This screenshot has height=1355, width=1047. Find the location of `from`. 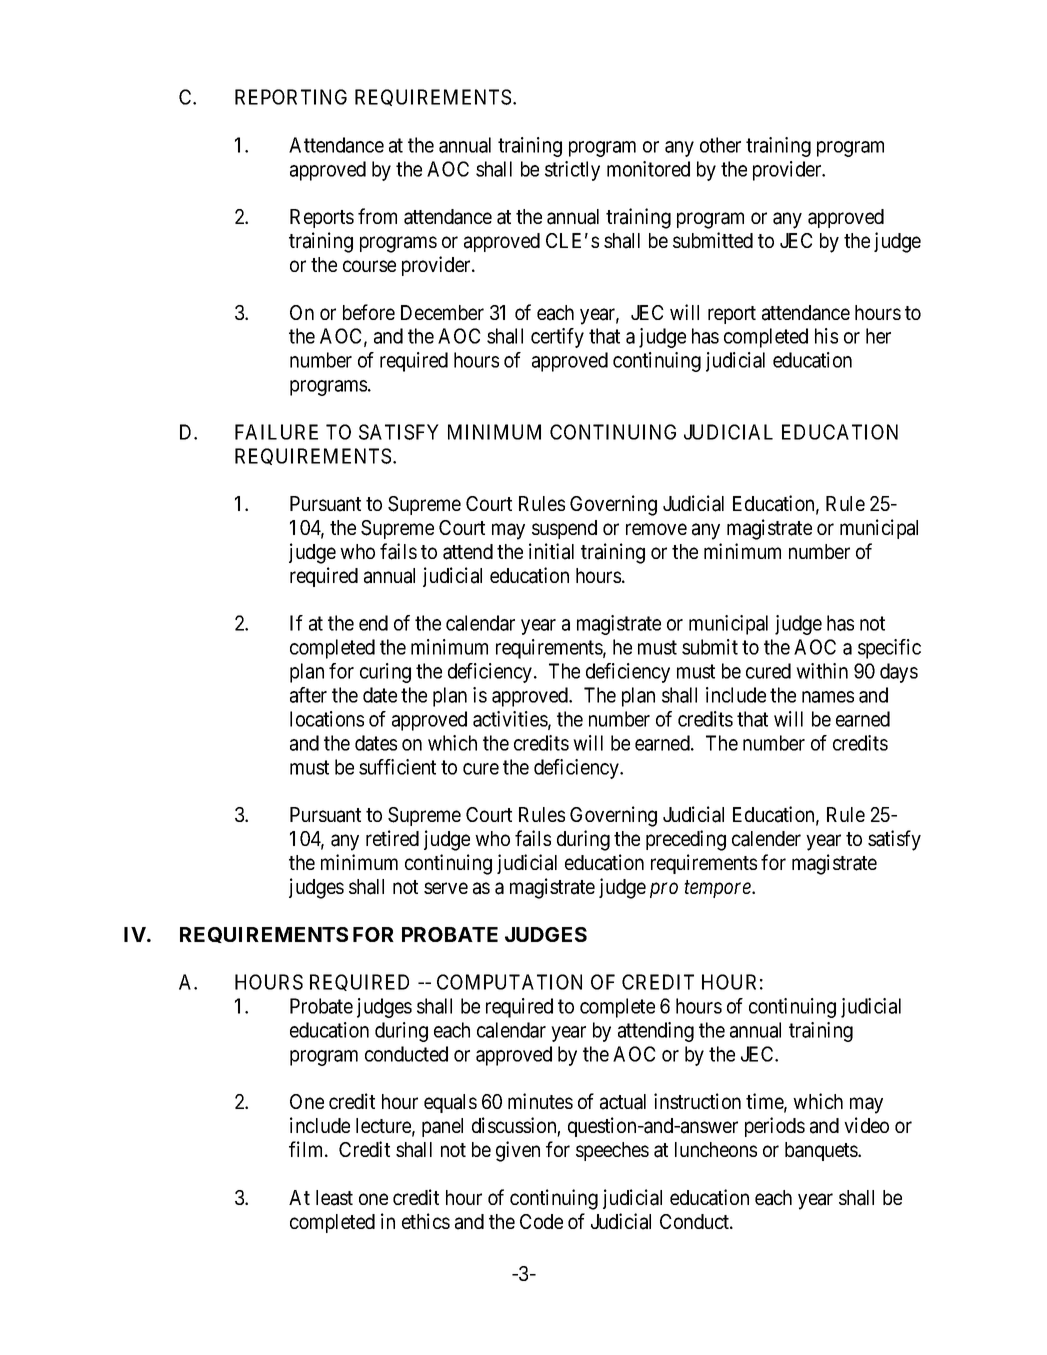

from is located at coordinates (377, 216).
